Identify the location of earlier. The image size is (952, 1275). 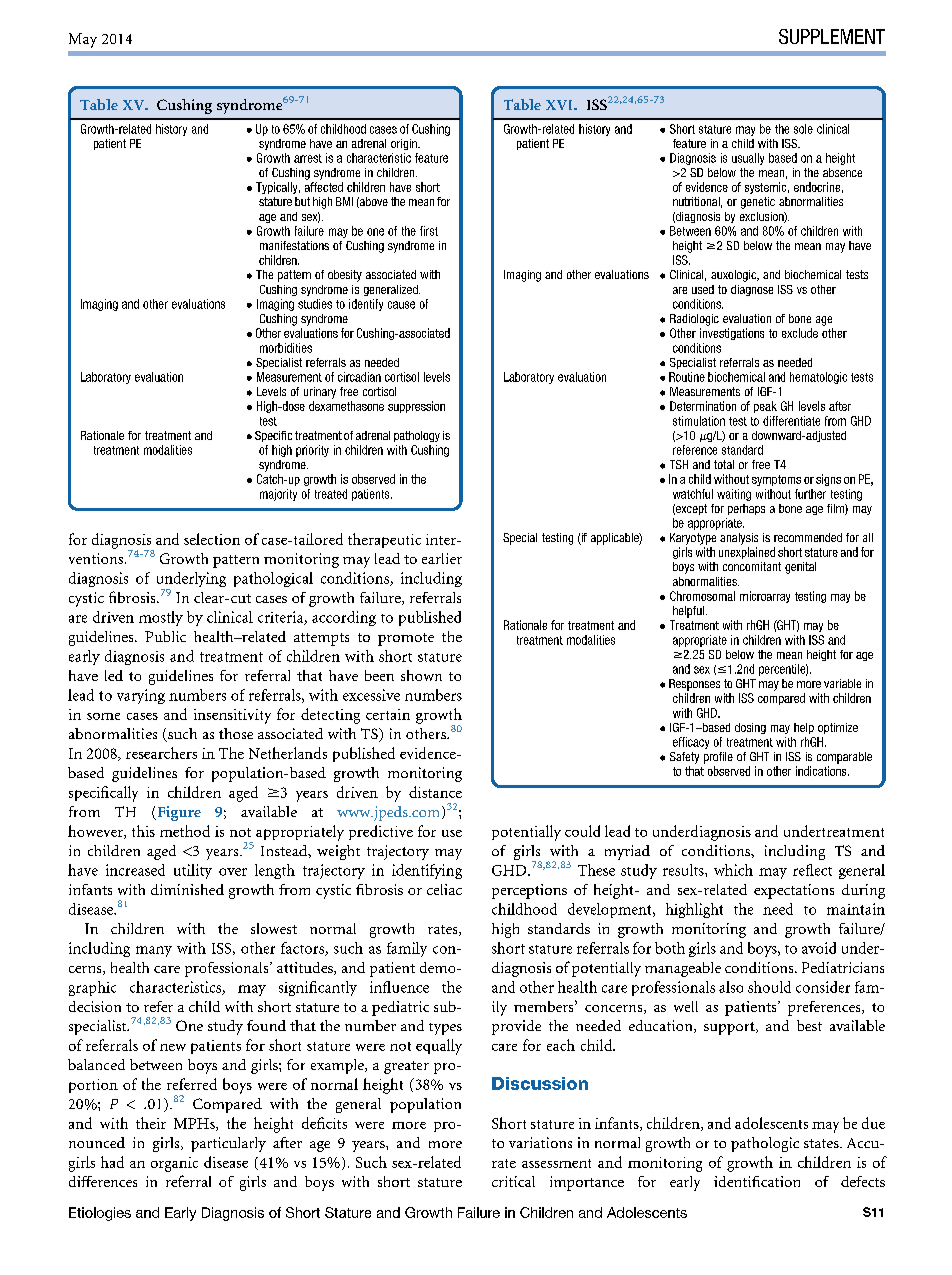
(442, 558).
